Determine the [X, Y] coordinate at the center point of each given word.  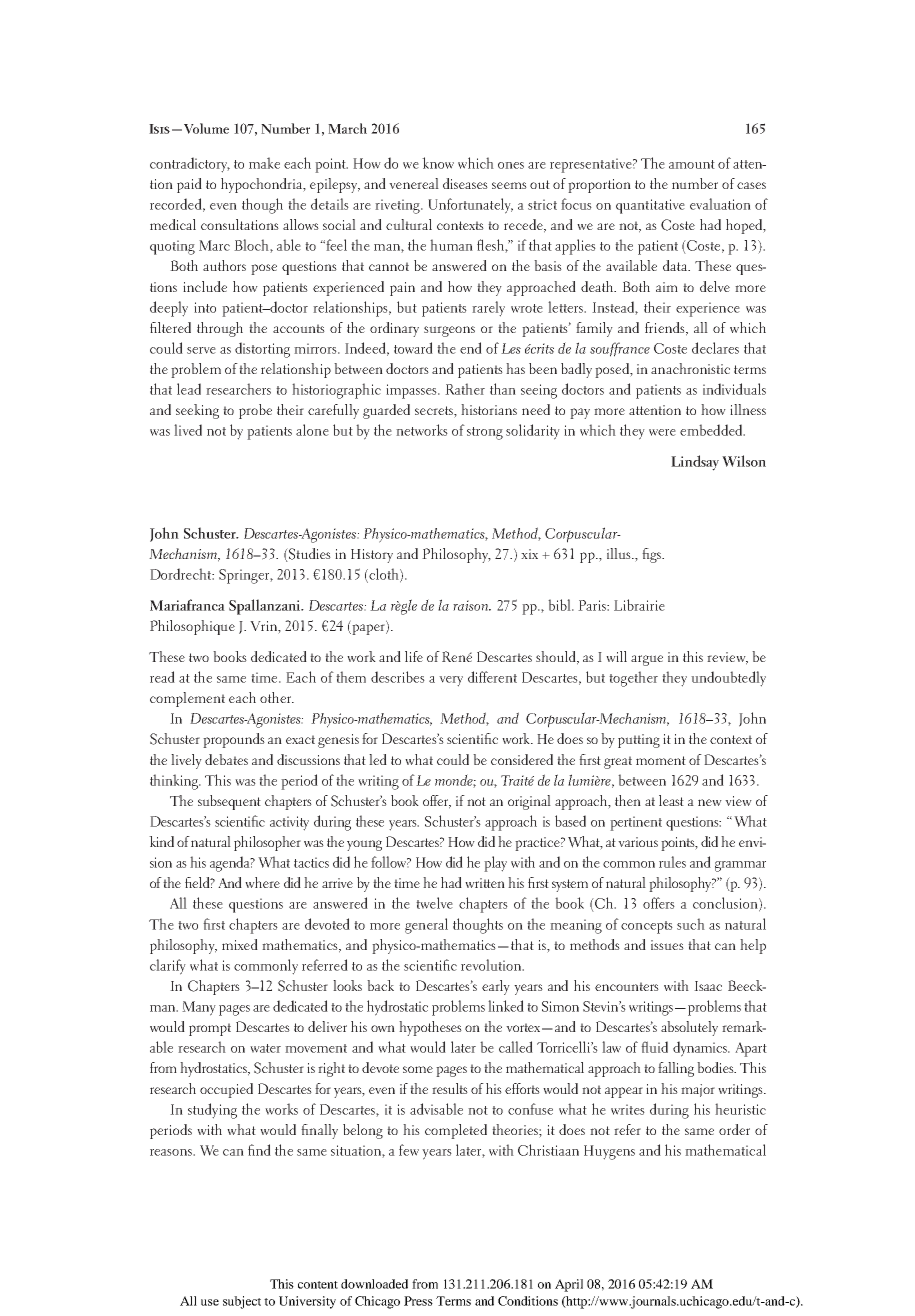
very [451, 681]
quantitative [650, 206]
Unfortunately [470, 206]
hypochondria [262, 185]
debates [226, 759]
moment [661, 760]
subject [242, 1302]
